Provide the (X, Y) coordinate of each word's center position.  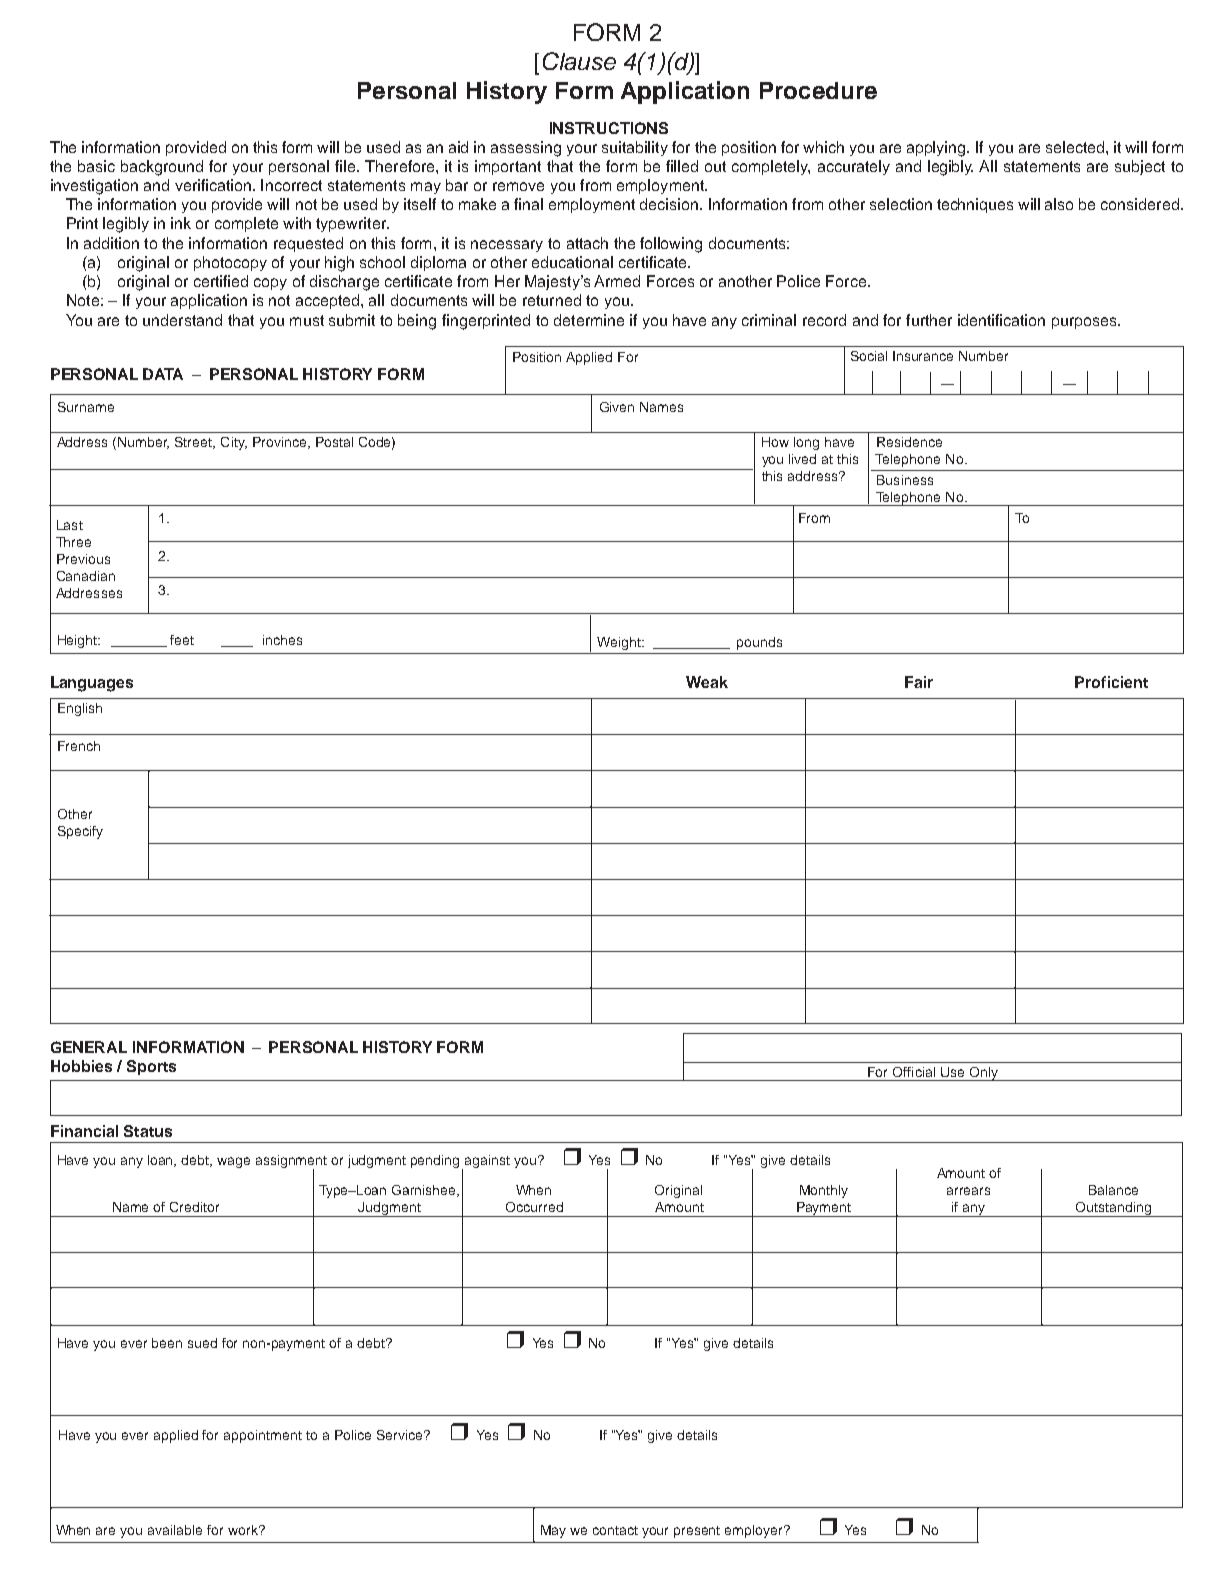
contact (615, 1530)
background (162, 168)
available (175, 1530)
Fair (919, 682)
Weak (707, 682)
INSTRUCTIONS (609, 128)
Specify (80, 832)
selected (1075, 147)
